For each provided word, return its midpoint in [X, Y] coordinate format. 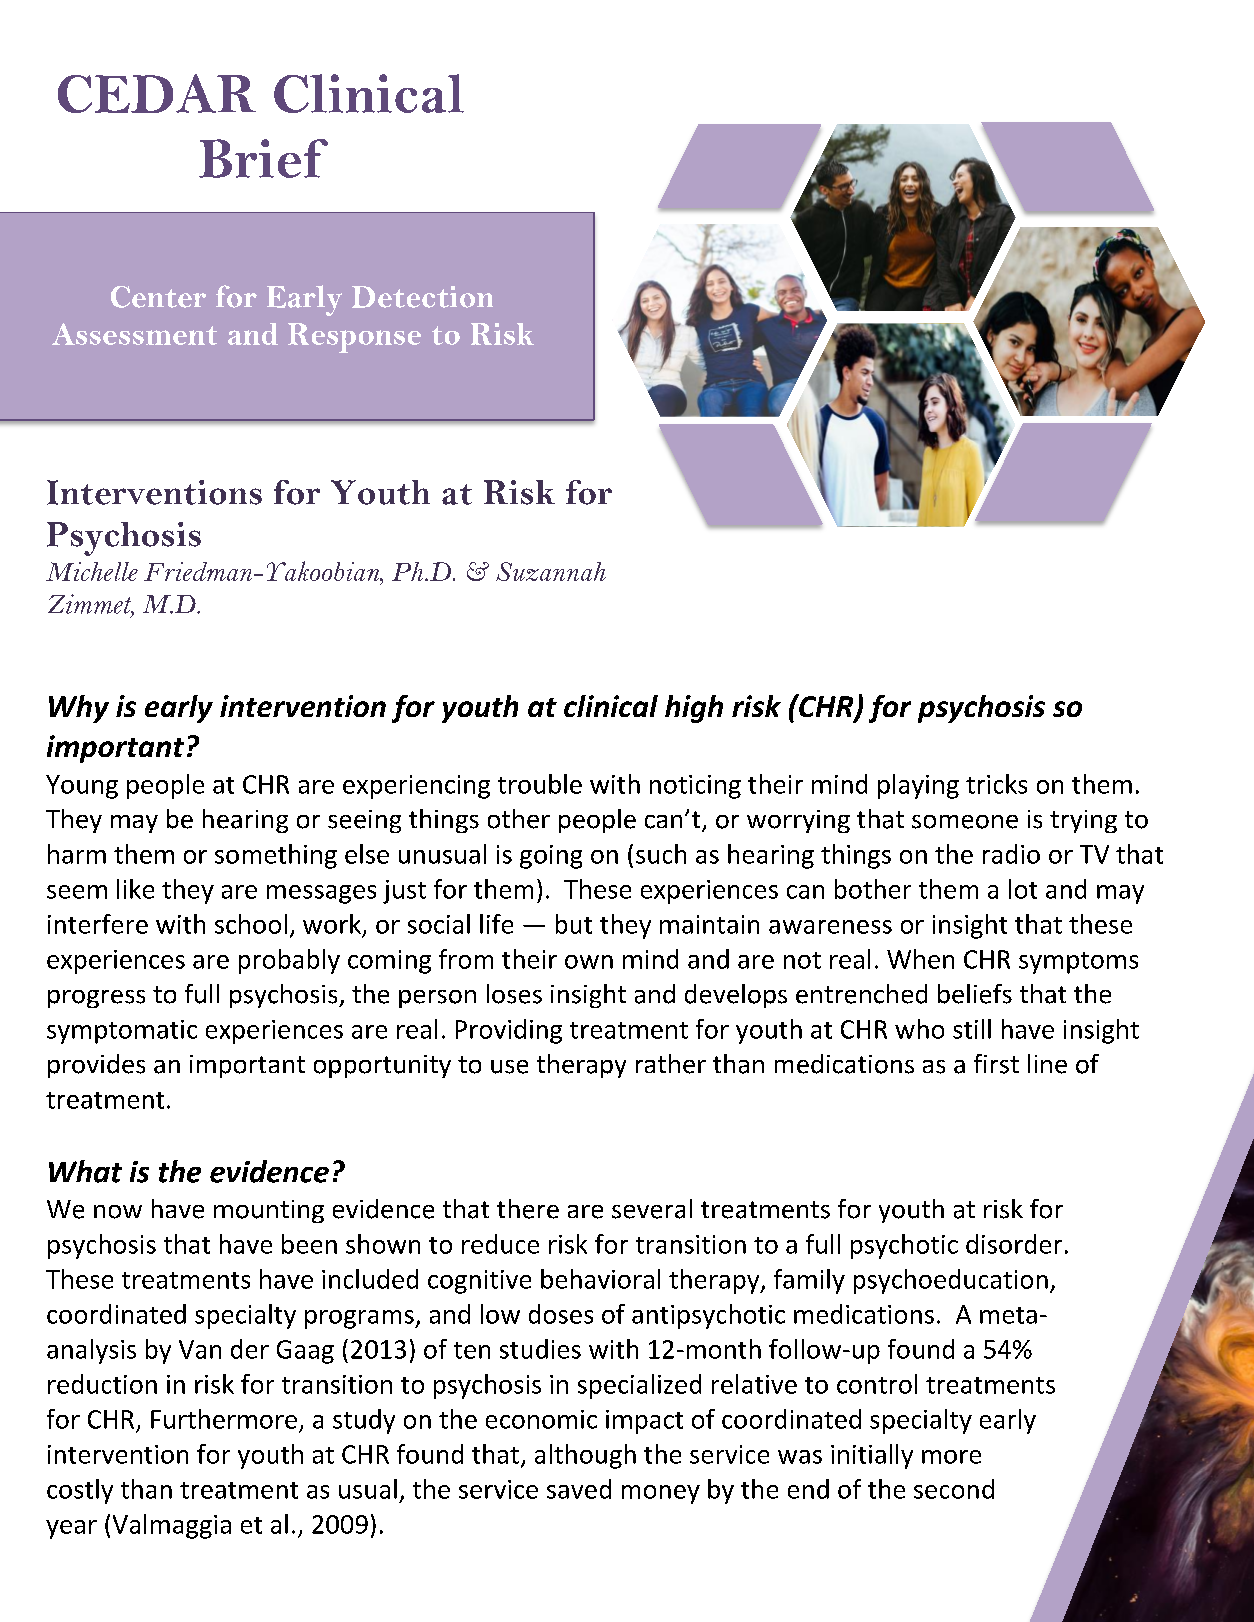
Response [354, 338]
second [954, 1489]
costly [80, 1491]
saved [579, 1489]
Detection [422, 297]
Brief [263, 158]
